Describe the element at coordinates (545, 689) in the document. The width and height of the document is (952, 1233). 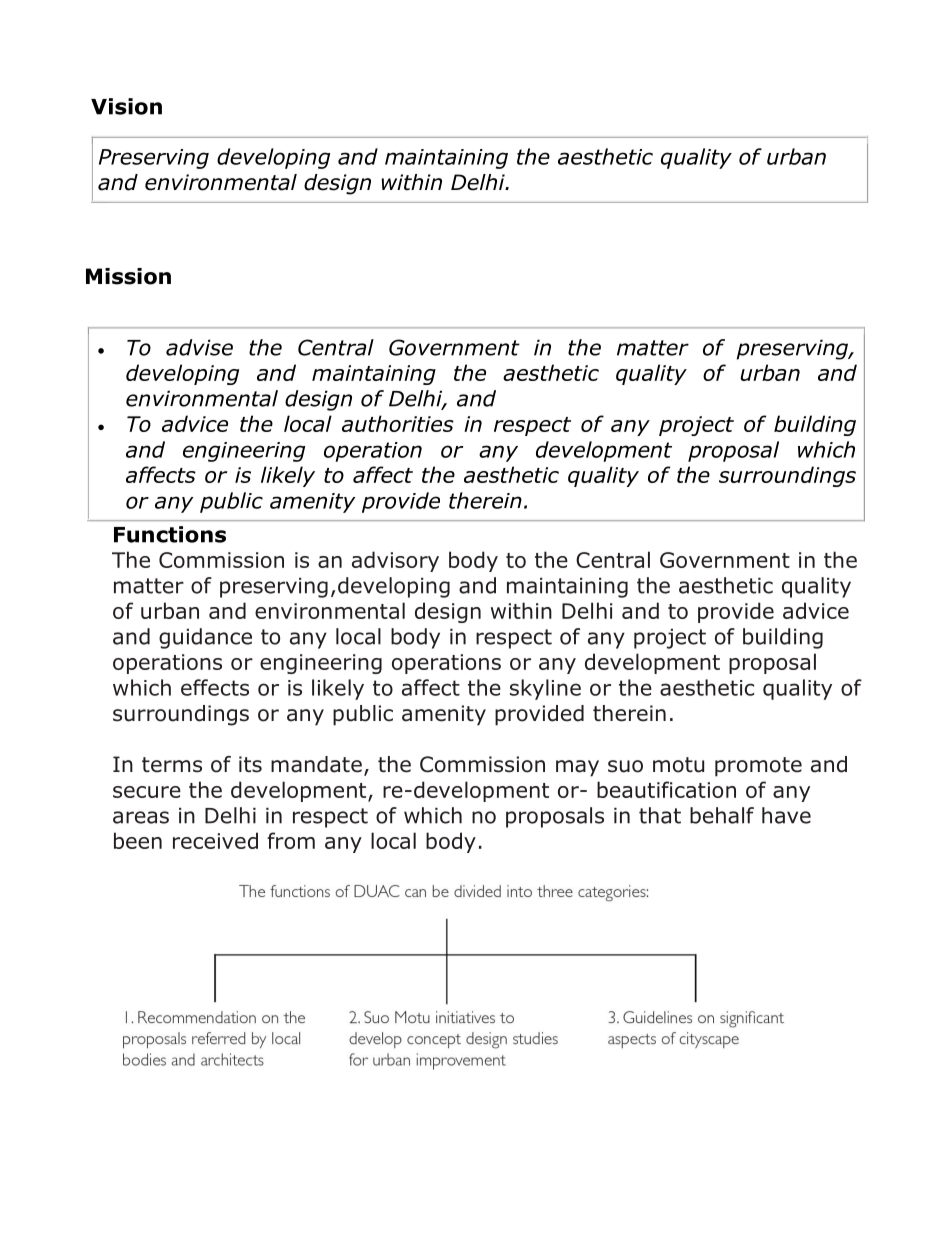
I see `skyline` at that location.
